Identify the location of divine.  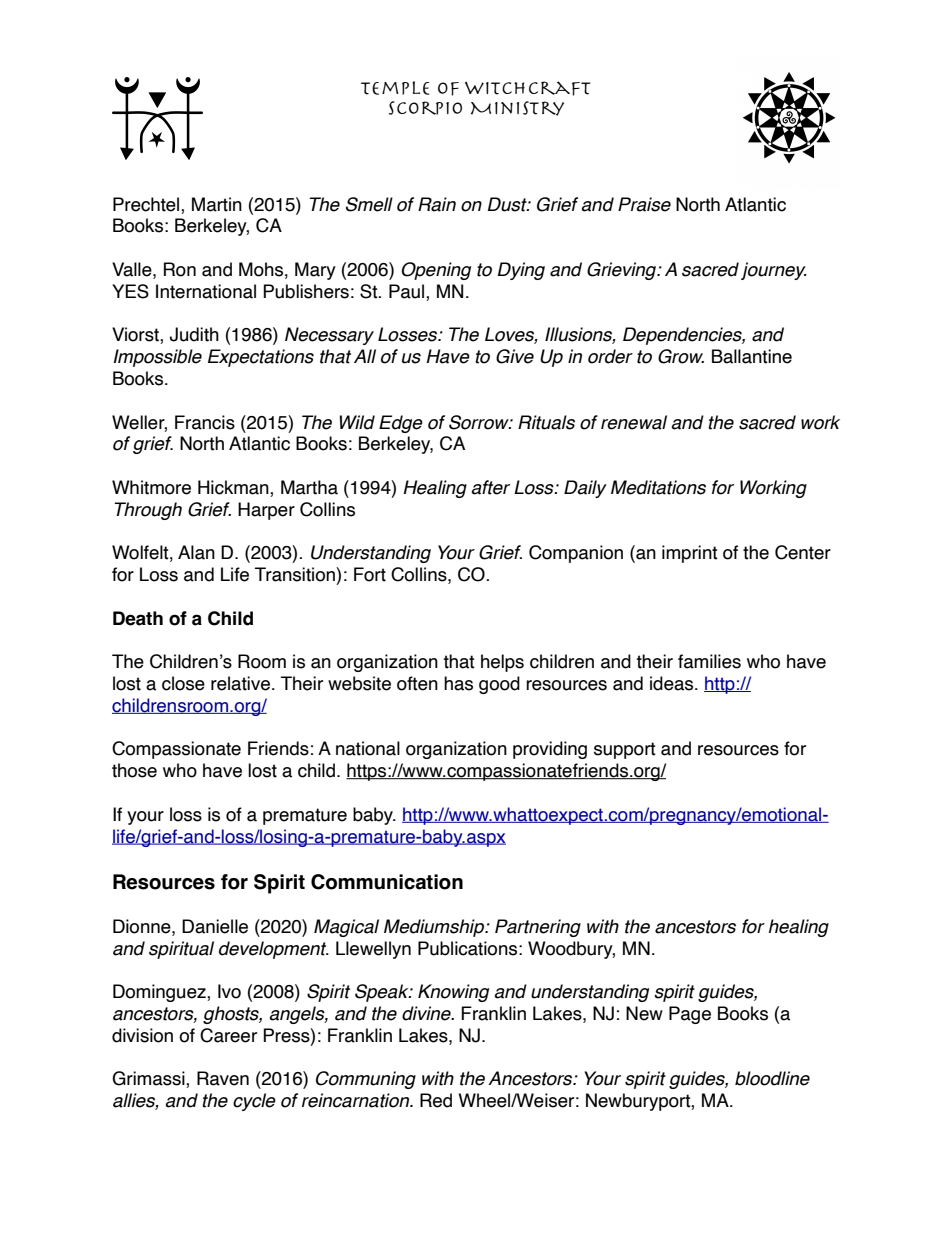
(427, 1013).
